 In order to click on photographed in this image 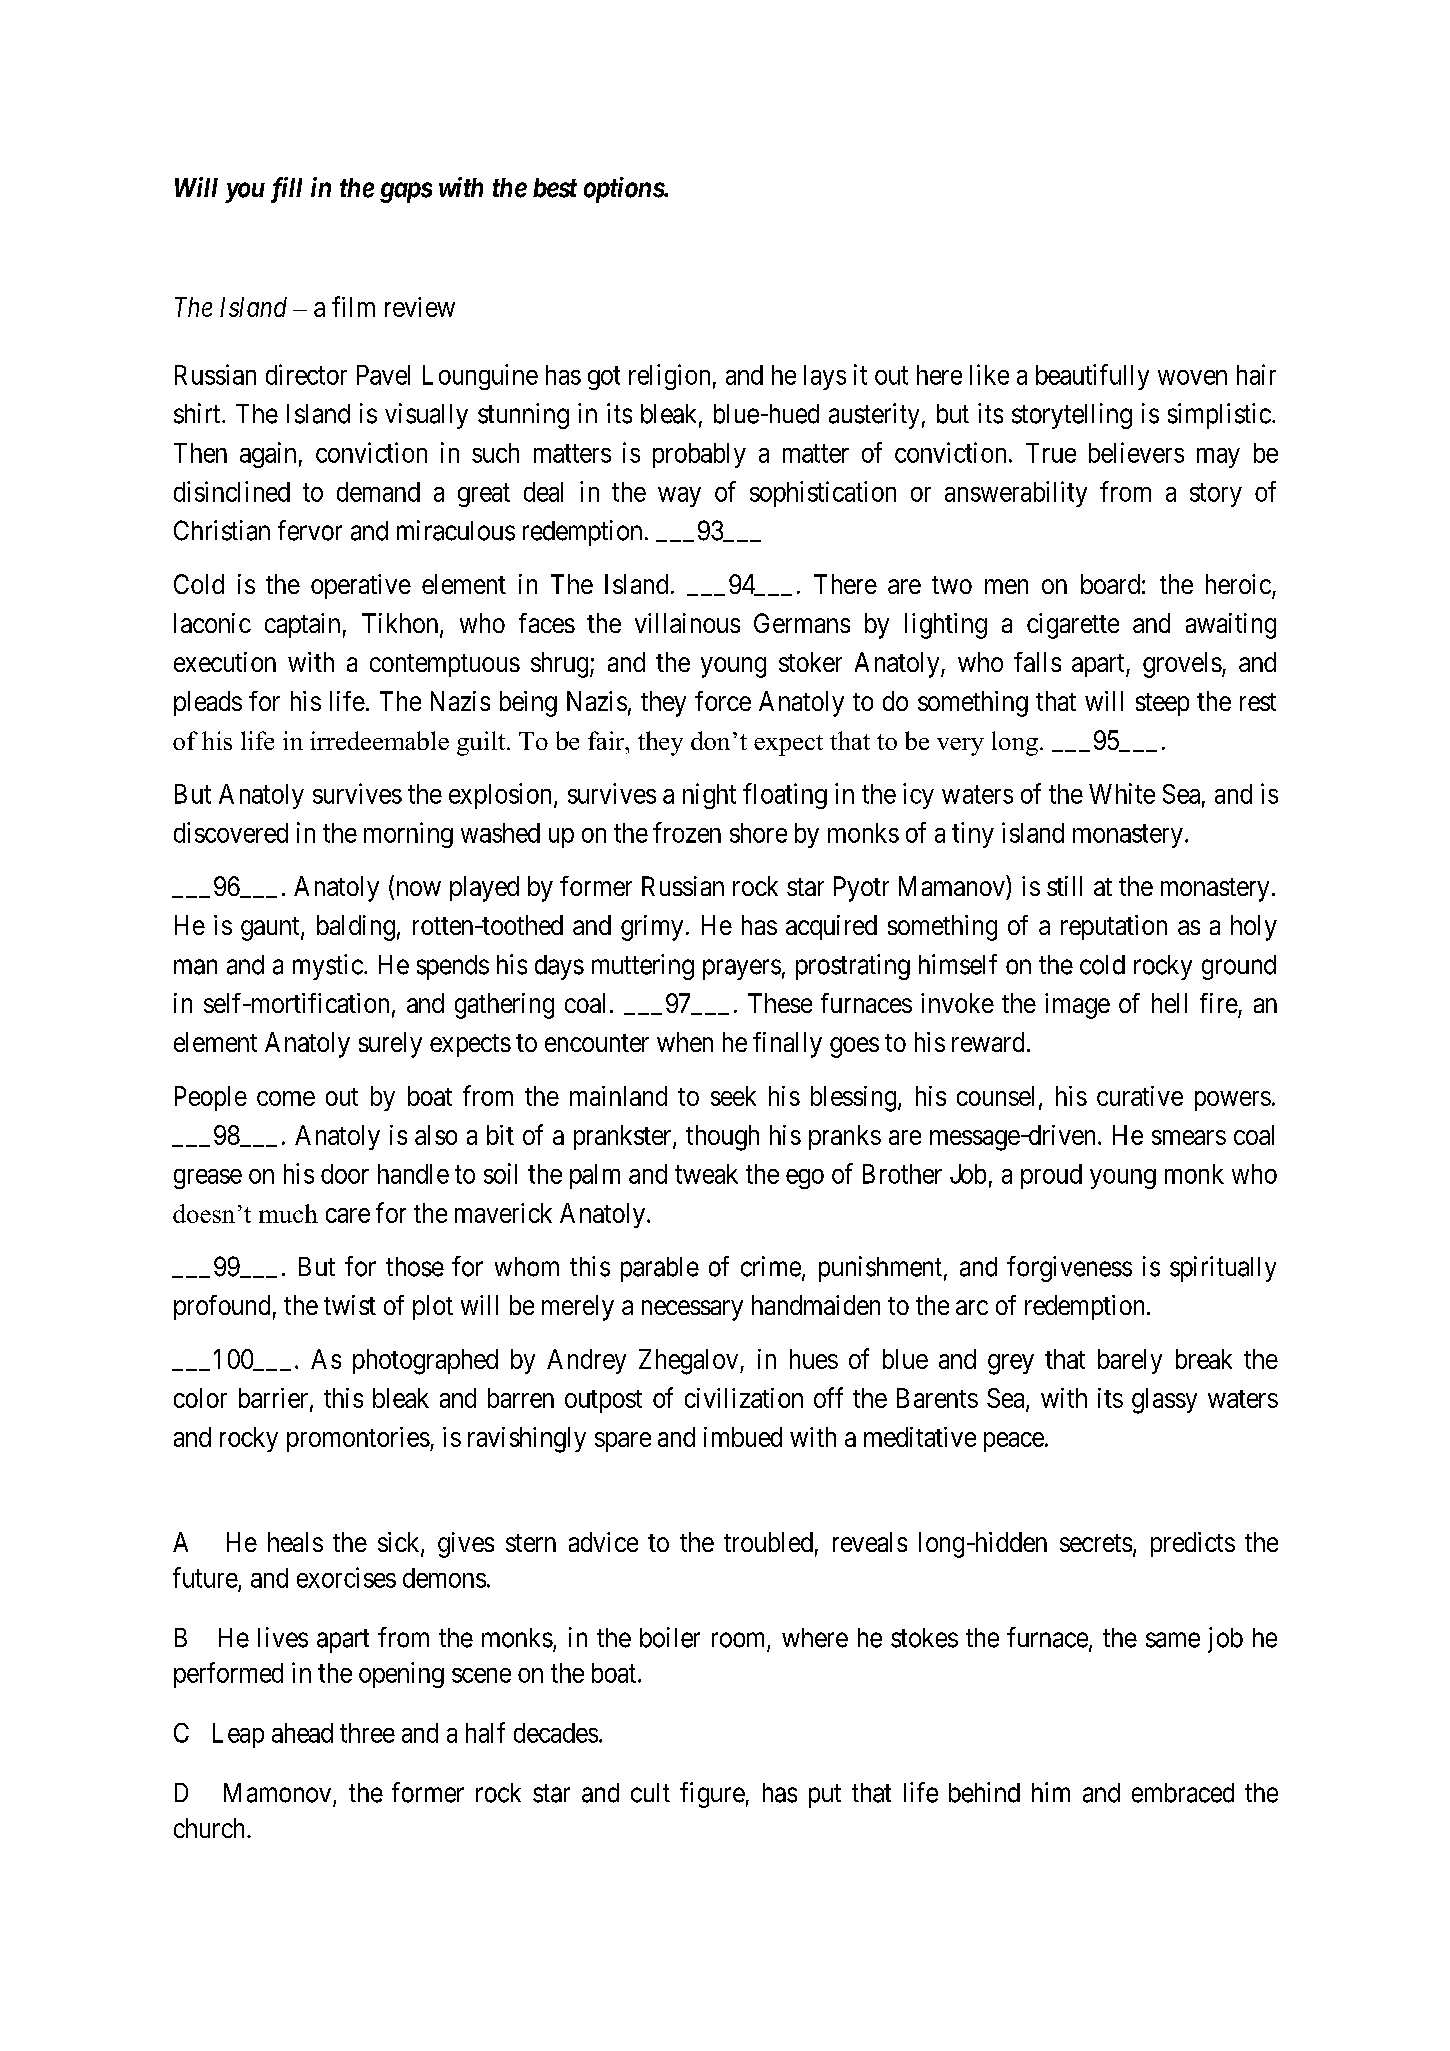, I will do `click(425, 1362)`.
